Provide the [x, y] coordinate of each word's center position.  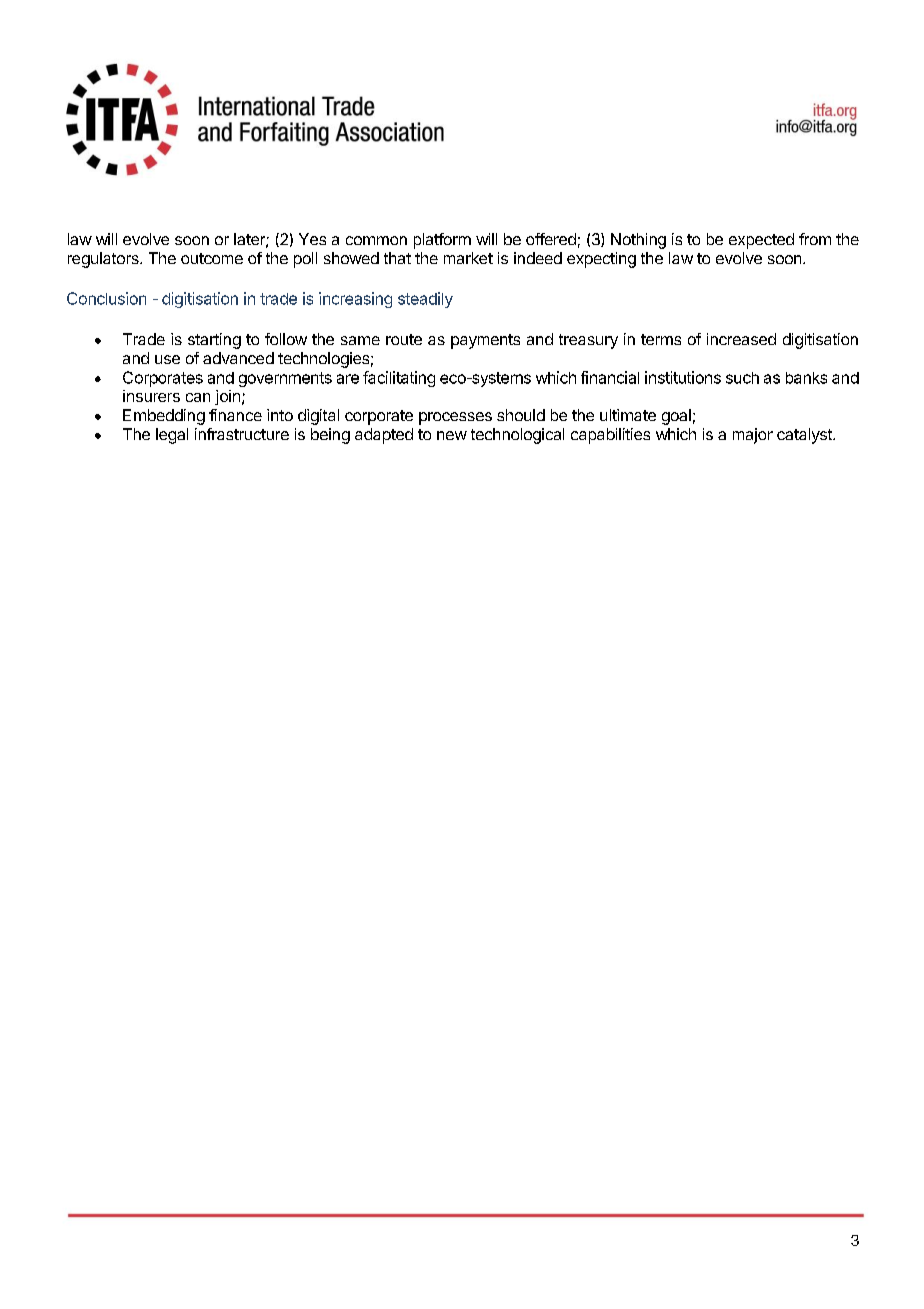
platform [442, 241]
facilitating [399, 379]
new [452, 435]
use [167, 359]
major [753, 436]
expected [761, 241]
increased [741, 339]
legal [172, 436]
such [742, 378]
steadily [425, 300]
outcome [212, 258]
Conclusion [106, 298]
